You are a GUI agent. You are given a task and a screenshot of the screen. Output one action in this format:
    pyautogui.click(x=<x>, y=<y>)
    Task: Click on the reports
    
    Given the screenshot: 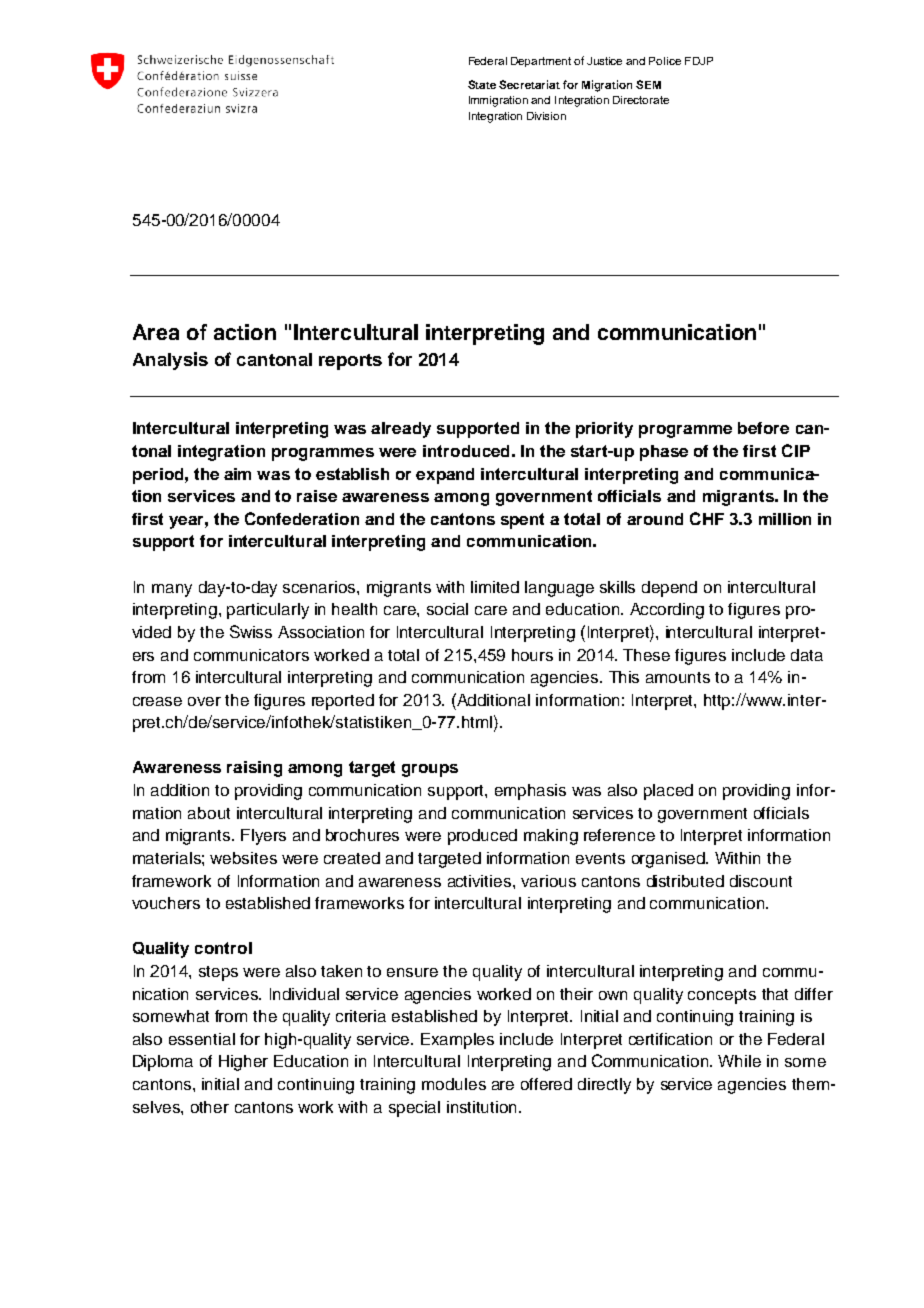 What is the action you would take?
    pyautogui.click(x=350, y=362)
